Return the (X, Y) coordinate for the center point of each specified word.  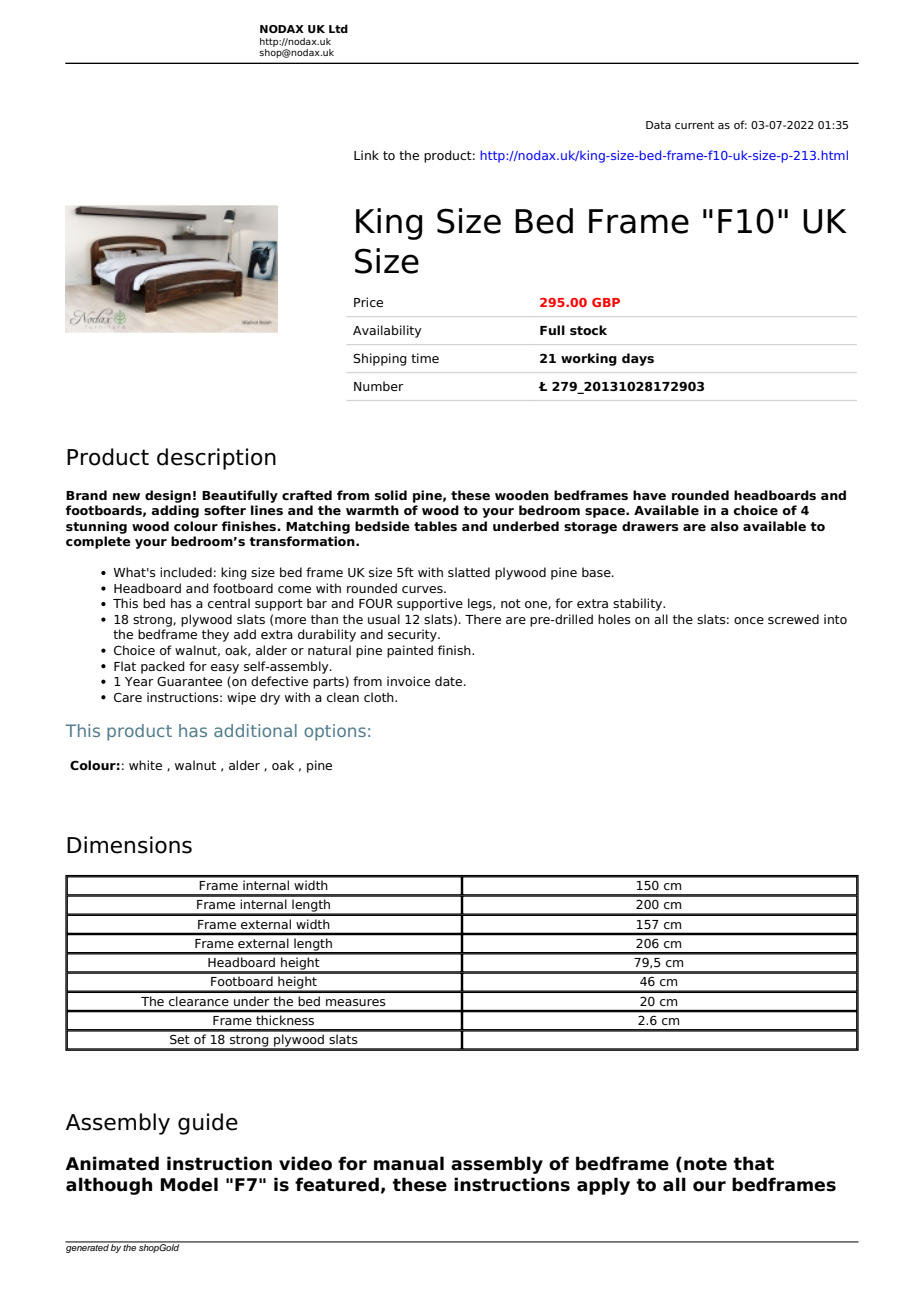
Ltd (338, 28)
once (749, 620)
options (335, 732)
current (694, 125)
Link (366, 155)
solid (391, 495)
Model (189, 1184)
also (724, 526)
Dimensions (129, 845)
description (216, 459)
